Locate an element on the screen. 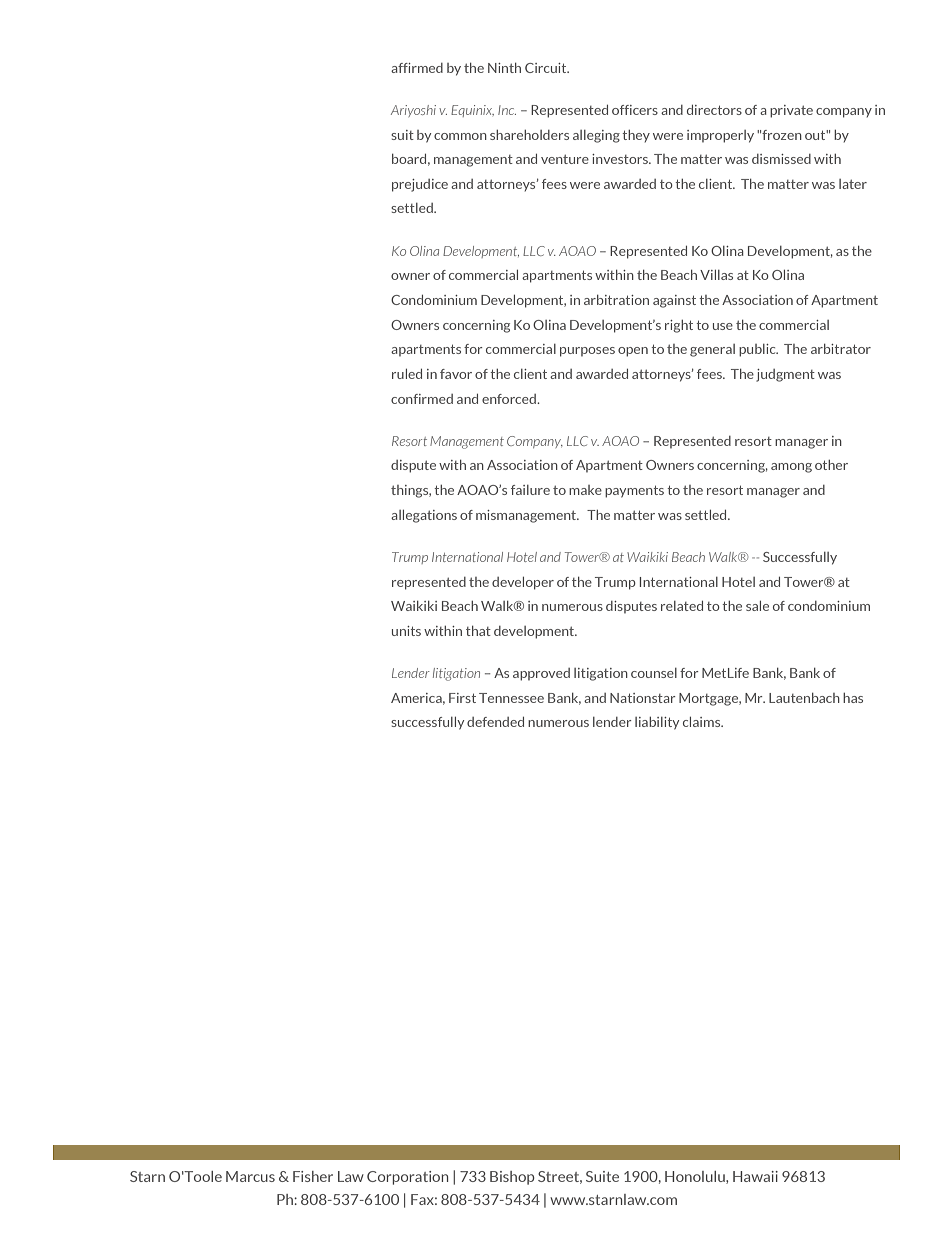 The height and width of the screenshot is (1233, 952). private is located at coordinates (791, 111).
